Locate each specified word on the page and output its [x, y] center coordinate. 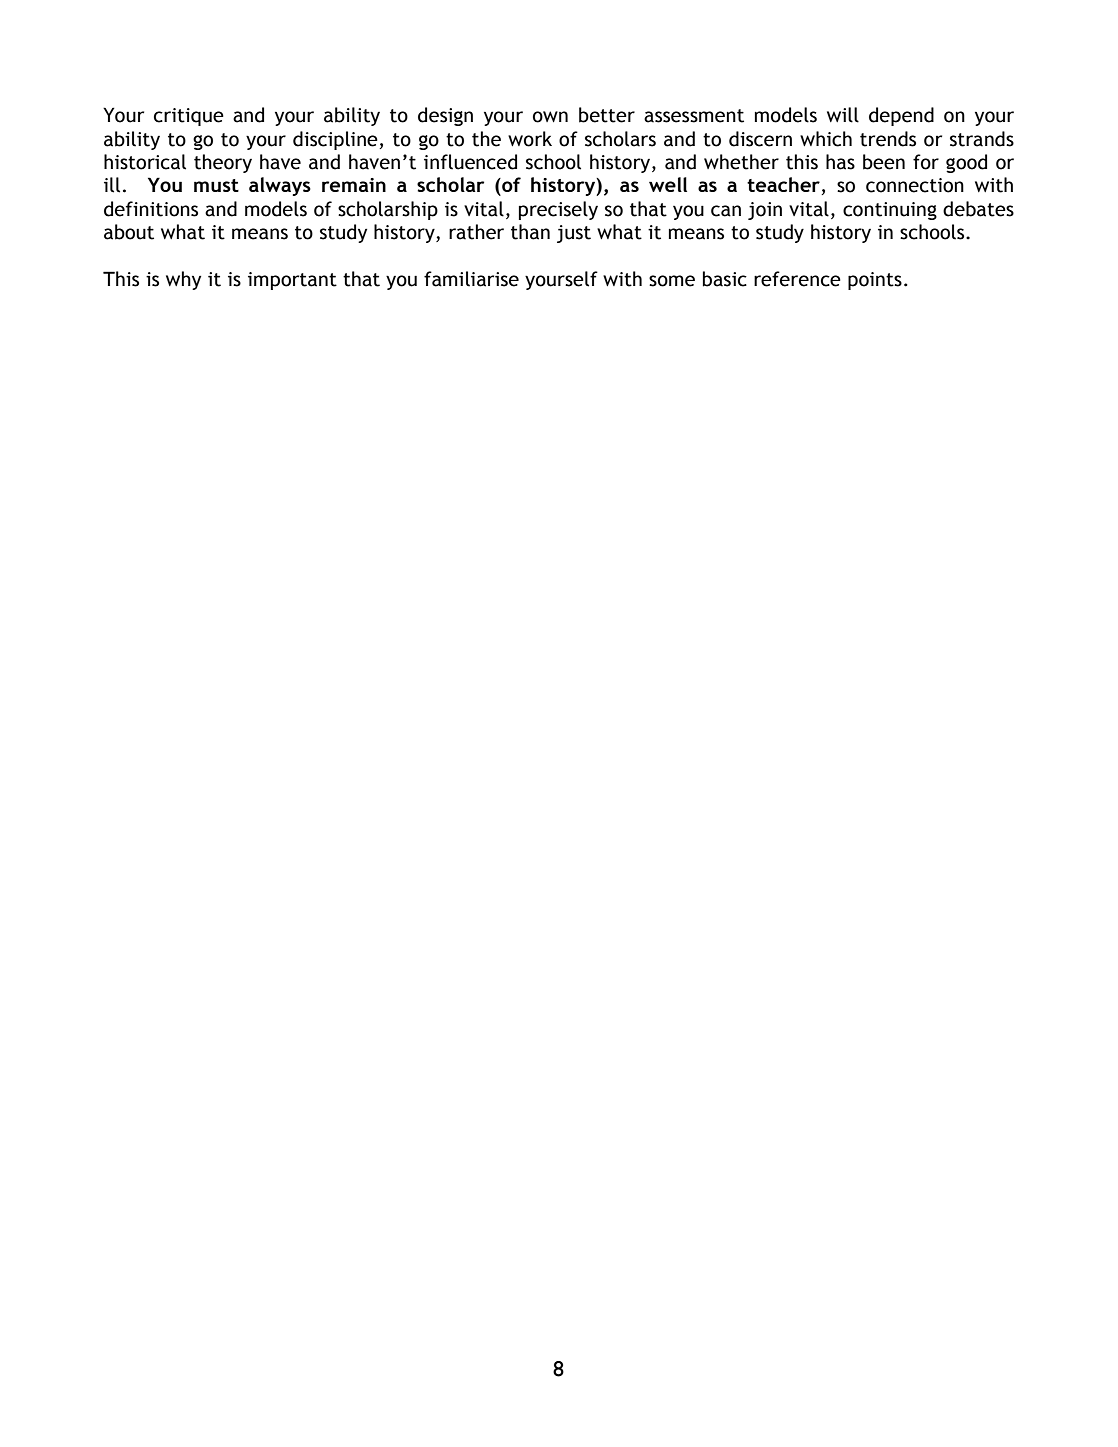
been [884, 162]
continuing [890, 211]
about [129, 232]
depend [901, 116]
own [550, 117]
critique [189, 117]
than [530, 232]
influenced [470, 162]
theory [223, 163]
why [183, 280]
